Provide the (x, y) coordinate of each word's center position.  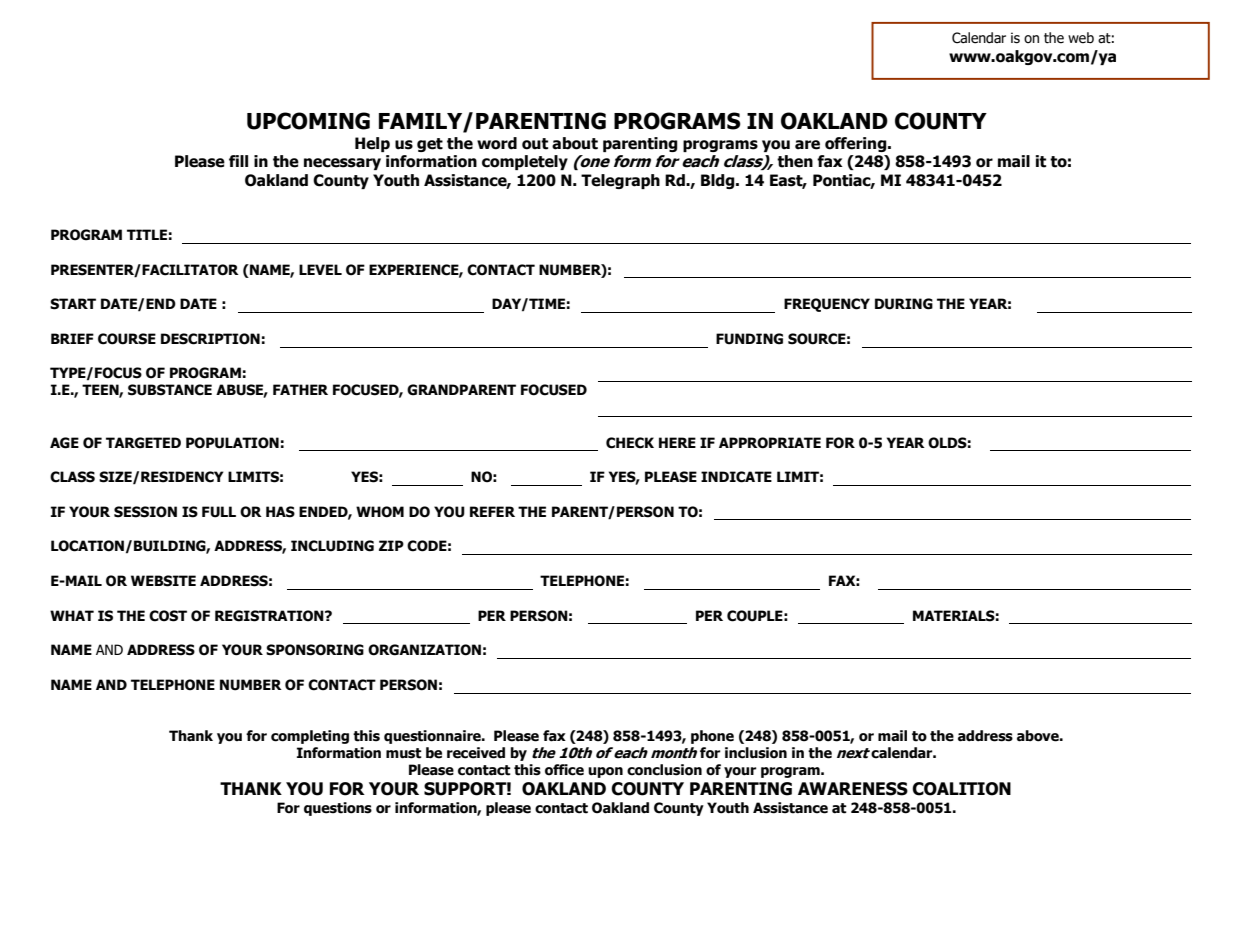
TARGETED (143, 443)
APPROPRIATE (770, 443)
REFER (492, 511)
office (564, 770)
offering (857, 144)
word (497, 143)
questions (338, 809)
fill (238, 161)
